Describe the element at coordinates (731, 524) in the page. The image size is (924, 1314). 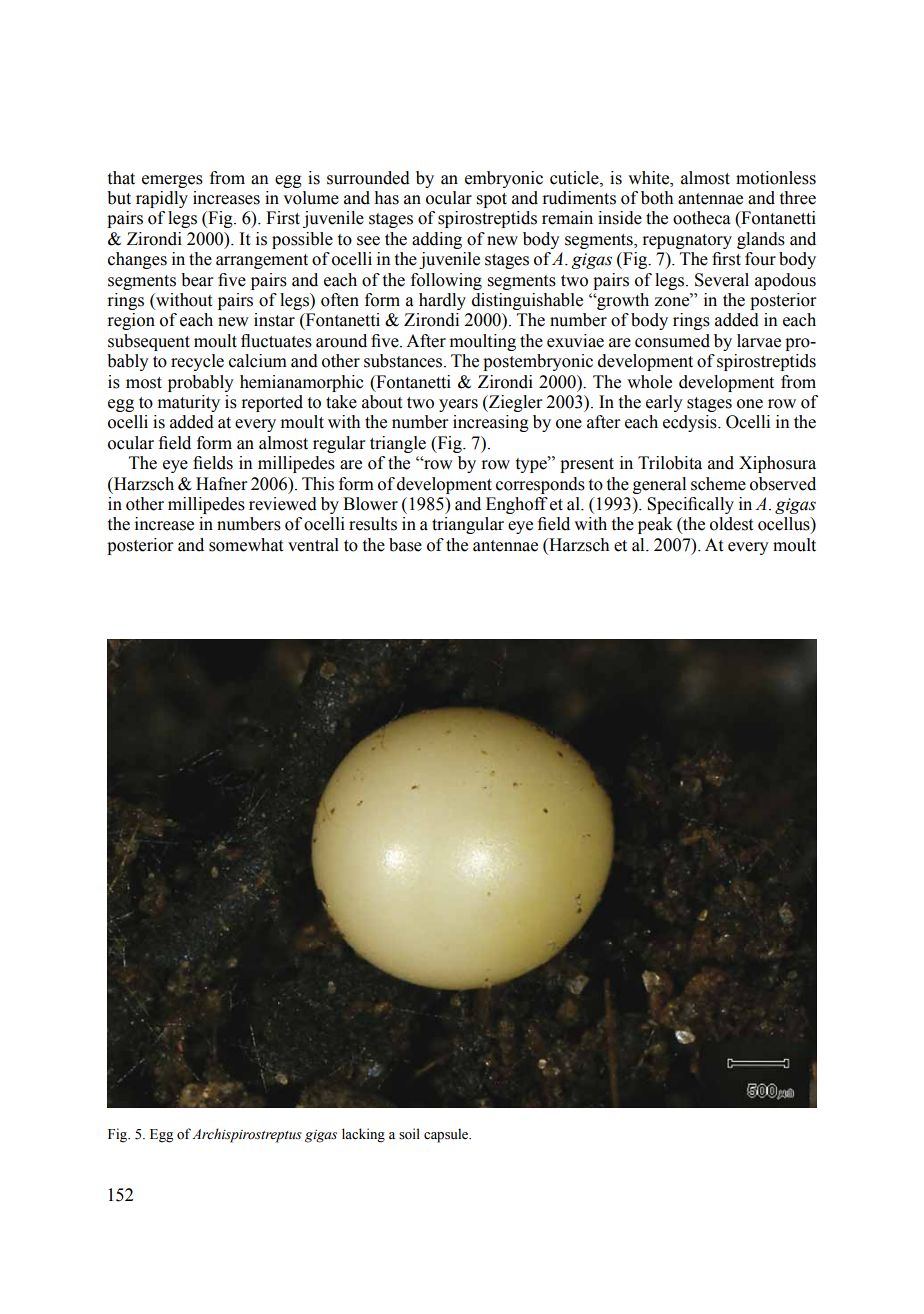
I see `oldest` at that location.
